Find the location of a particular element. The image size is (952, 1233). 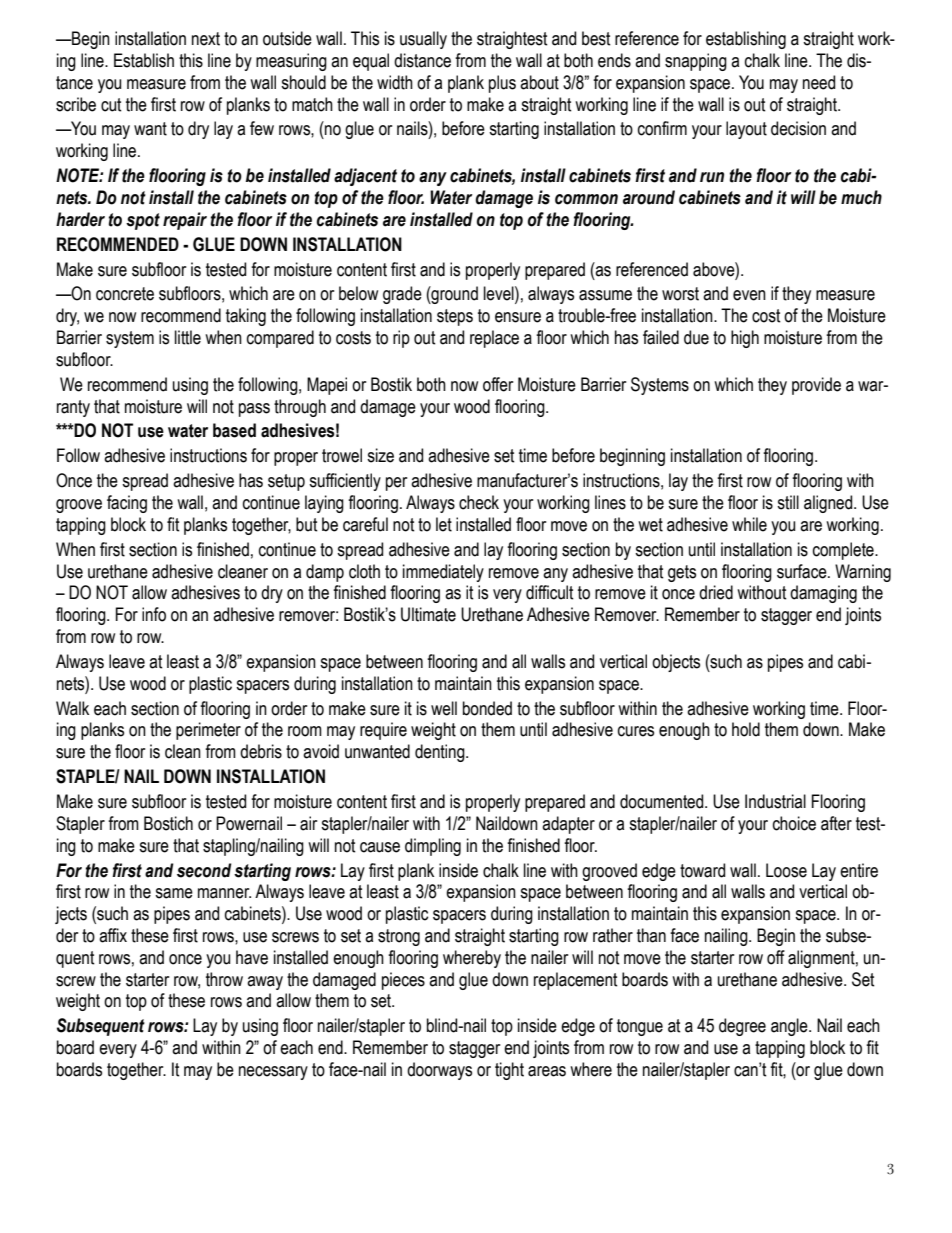

while is located at coordinates (749, 524).
